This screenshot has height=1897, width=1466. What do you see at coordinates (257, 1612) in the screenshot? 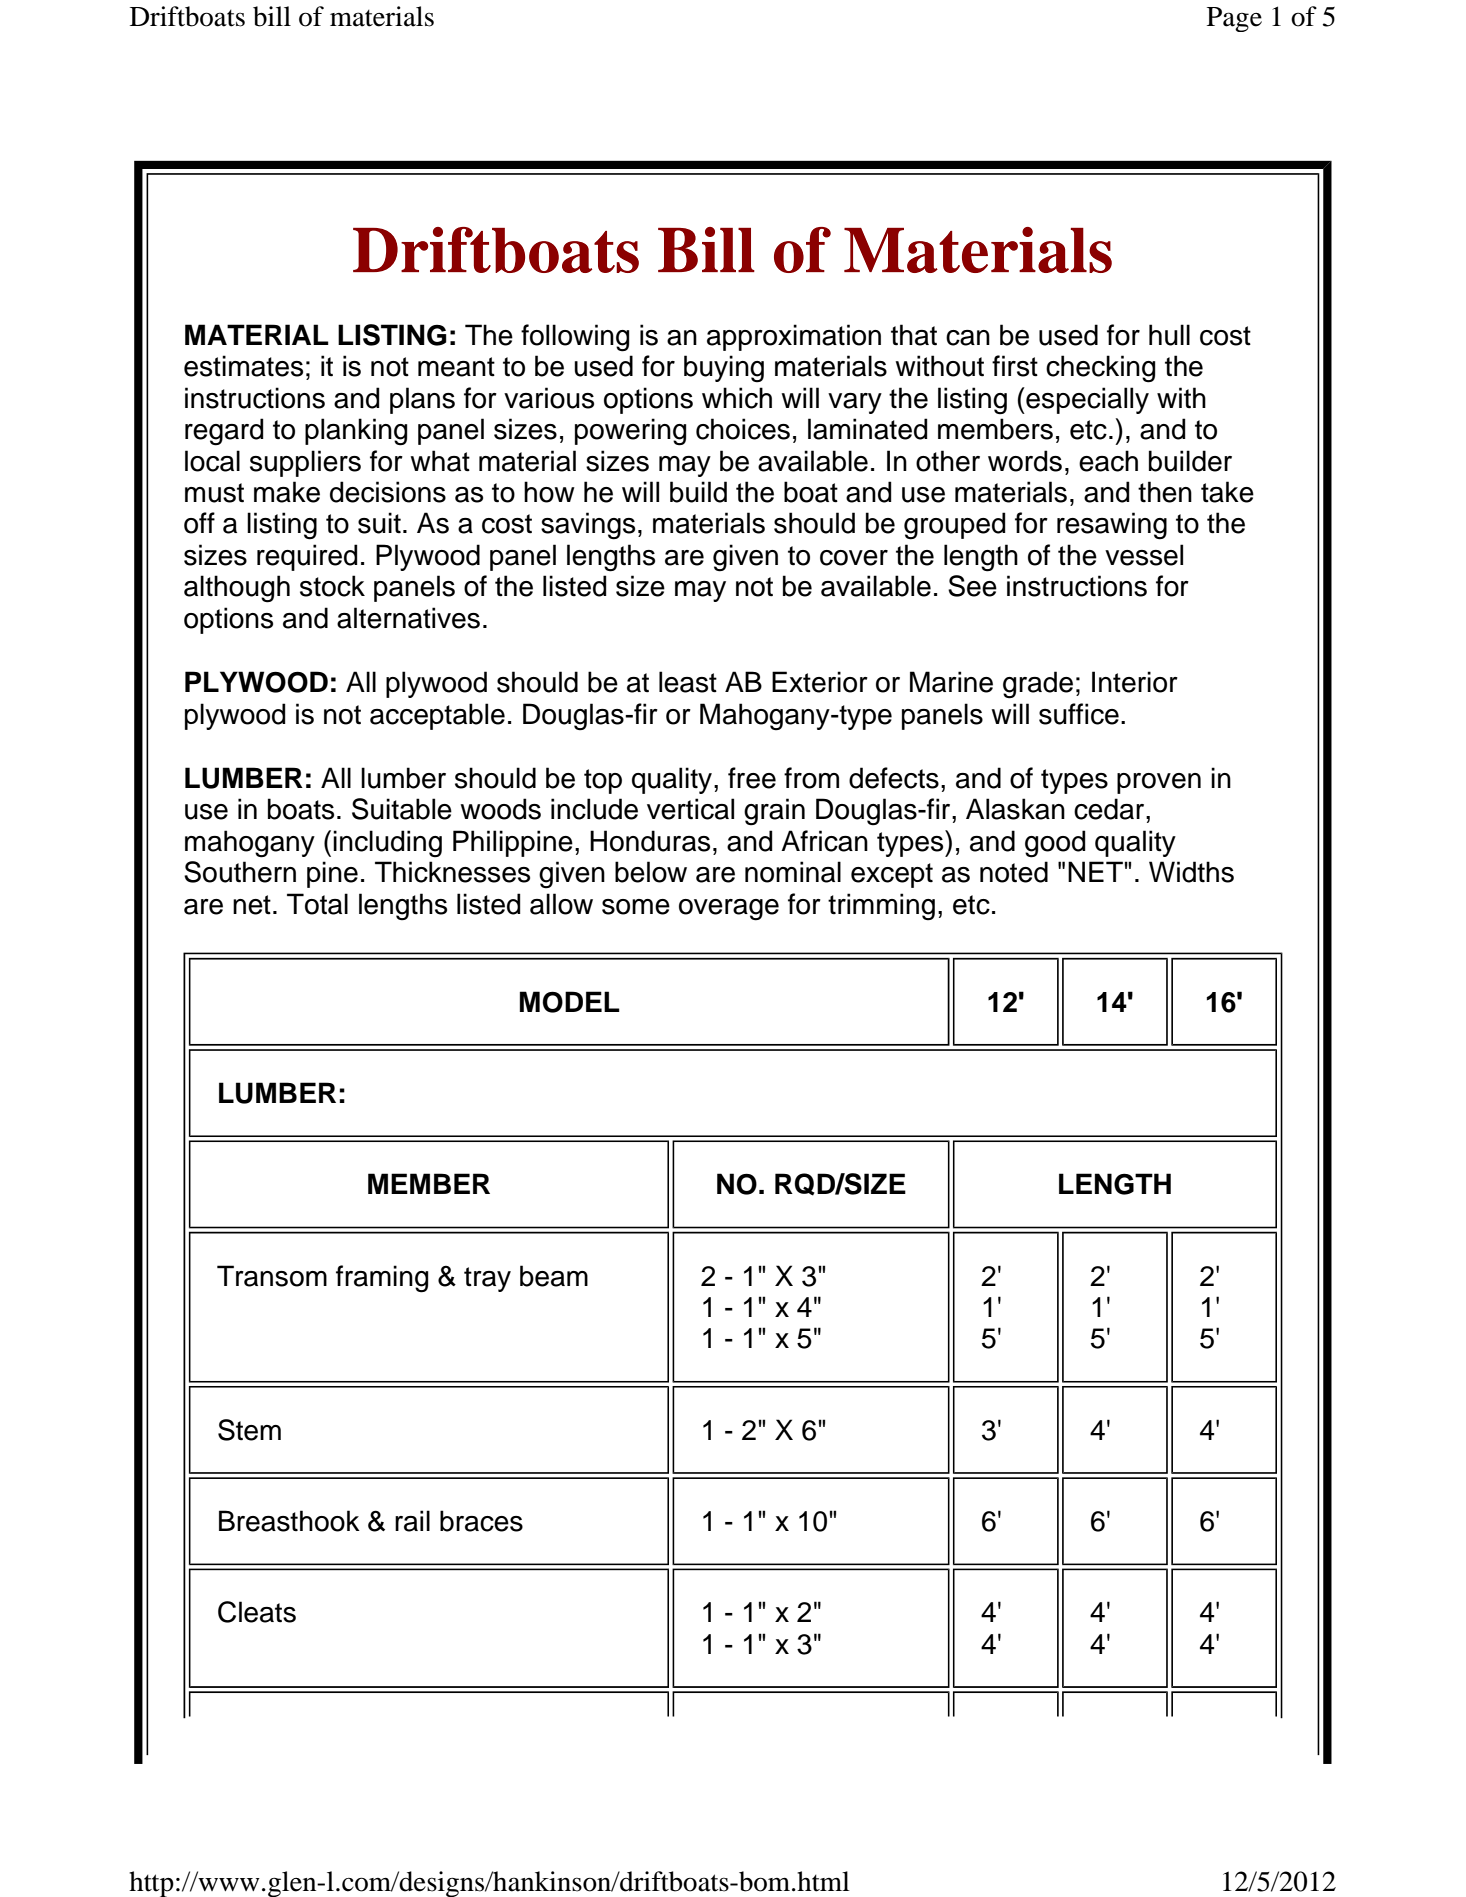
I see `Cleats` at bounding box center [257, 1612].
